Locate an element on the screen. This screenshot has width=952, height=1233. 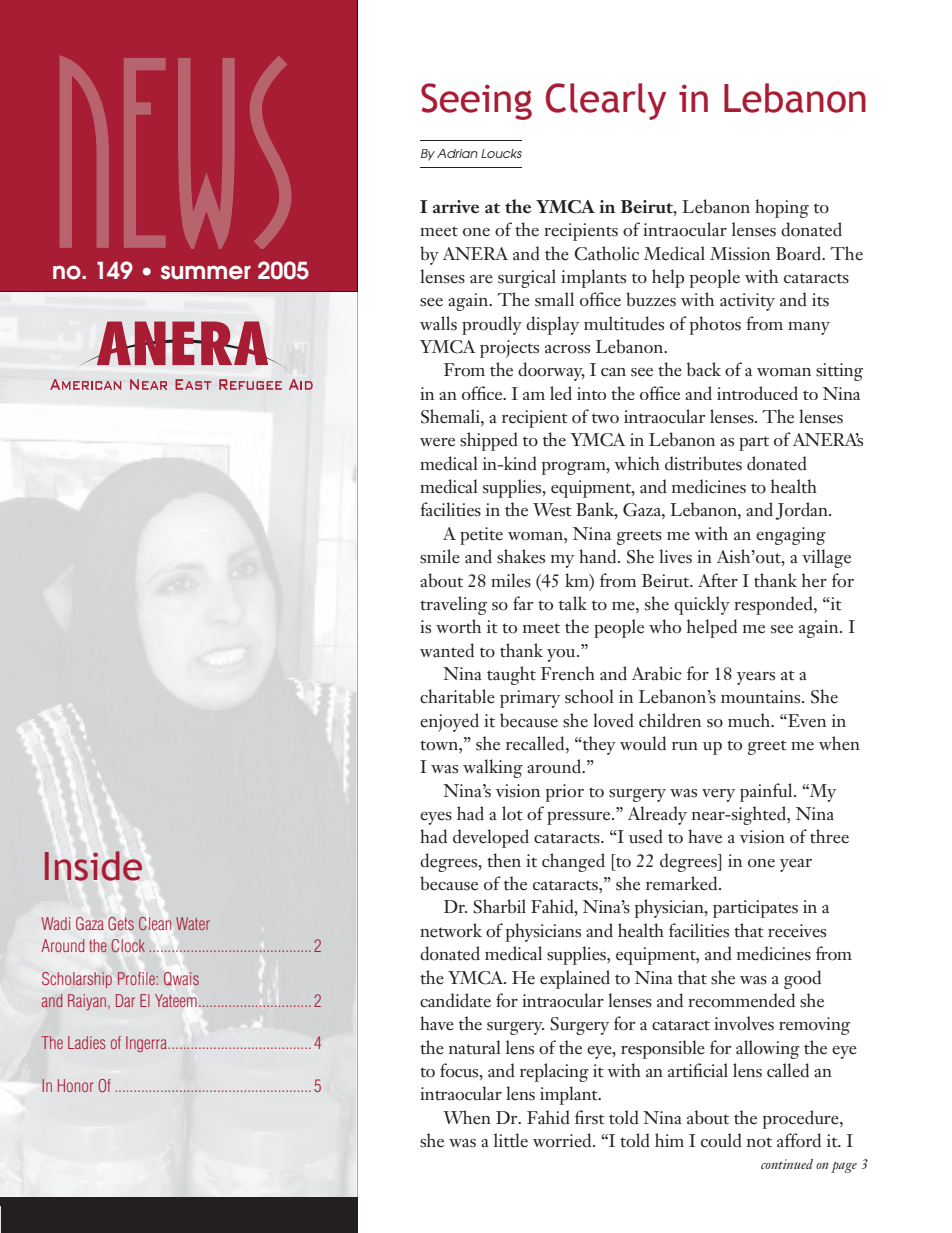
responded is located at coordinates (774, 605).
